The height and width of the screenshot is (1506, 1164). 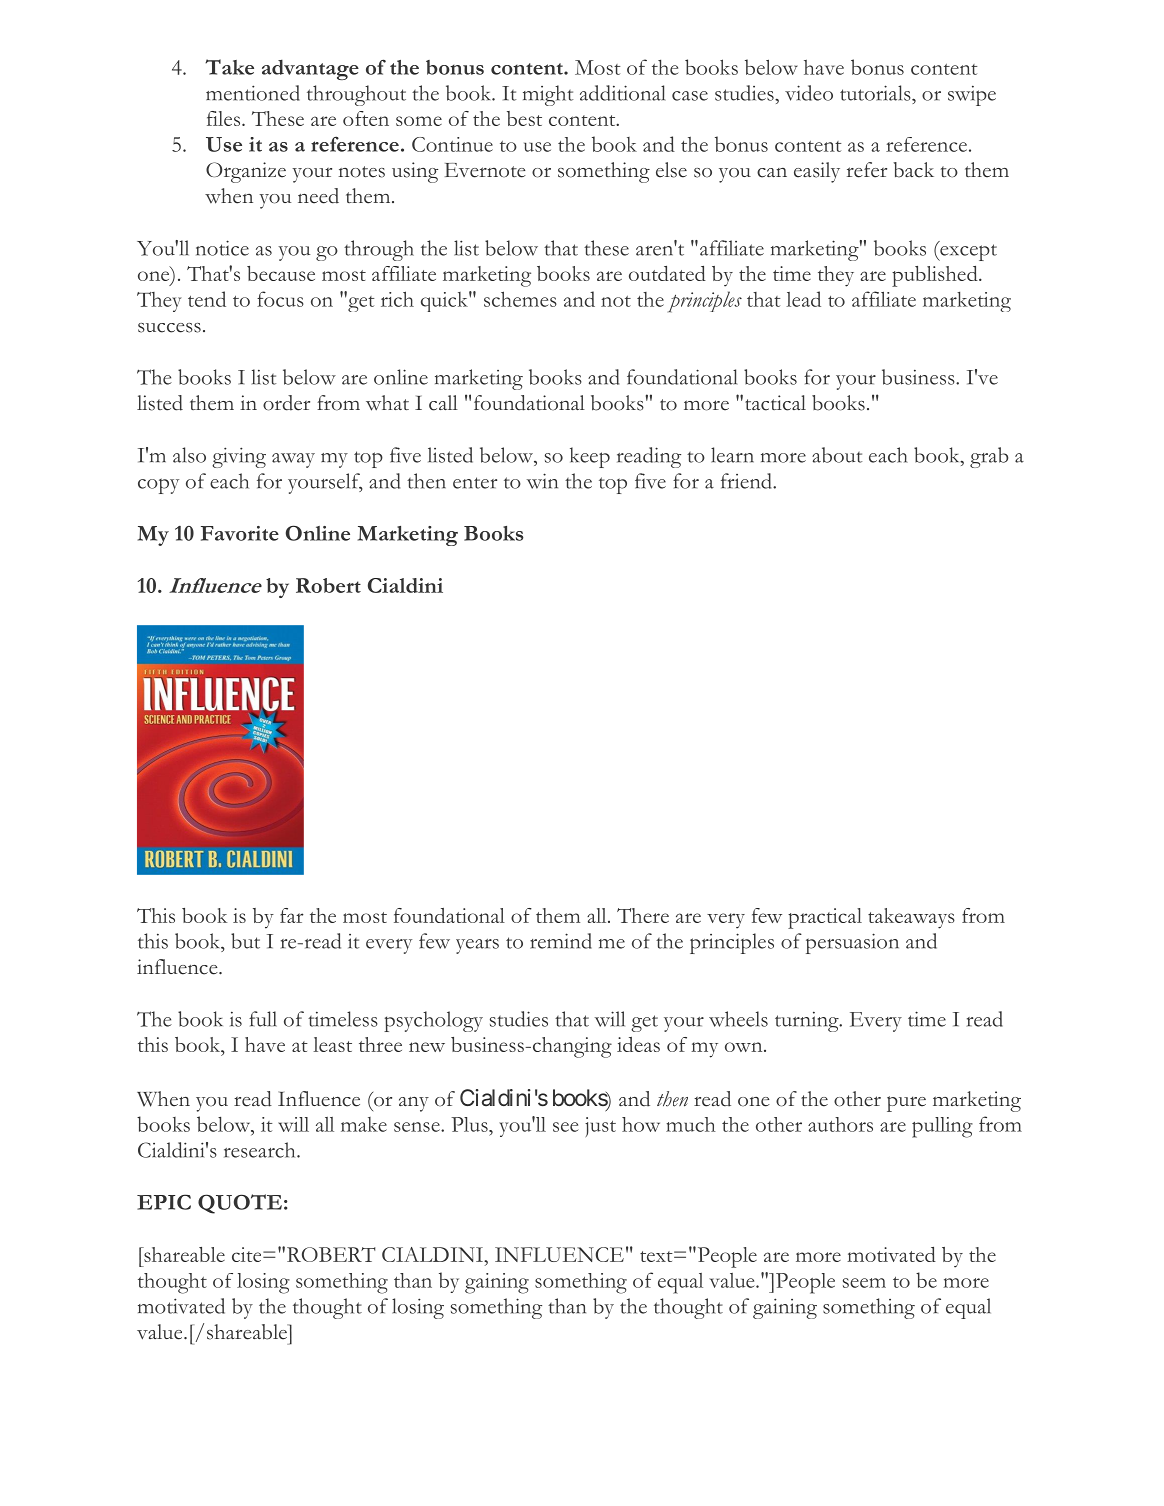 What do you see at coordinates (245, 941) in the screenshot?
I see `but` at bounding box center [245, 941].
